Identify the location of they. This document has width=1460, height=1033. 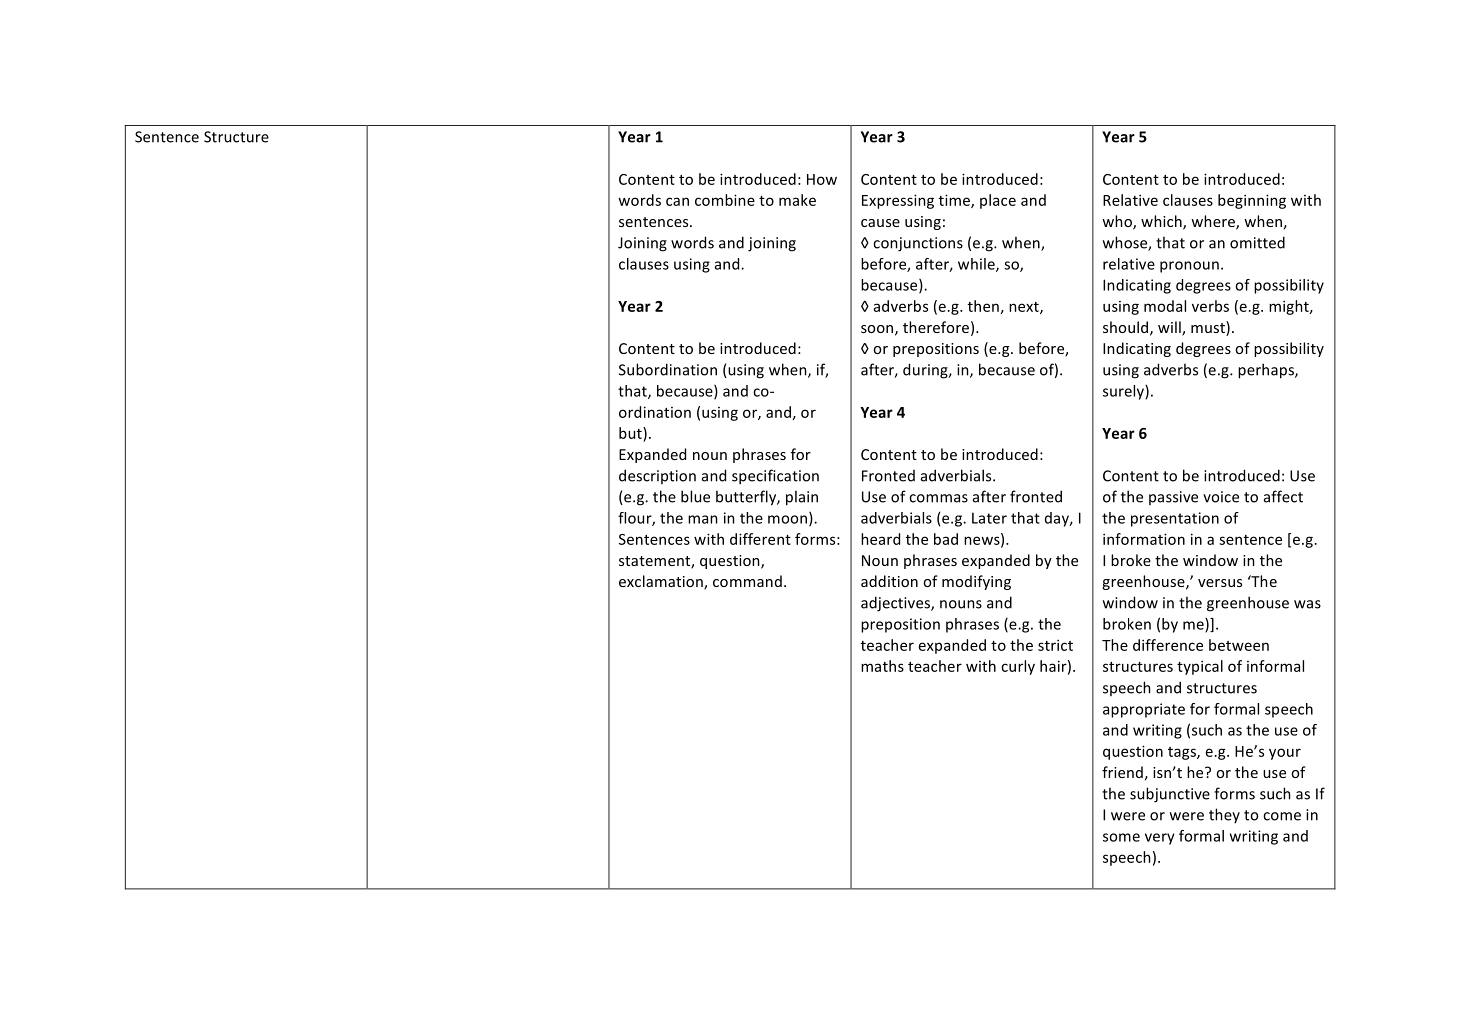
(1224, 815).
